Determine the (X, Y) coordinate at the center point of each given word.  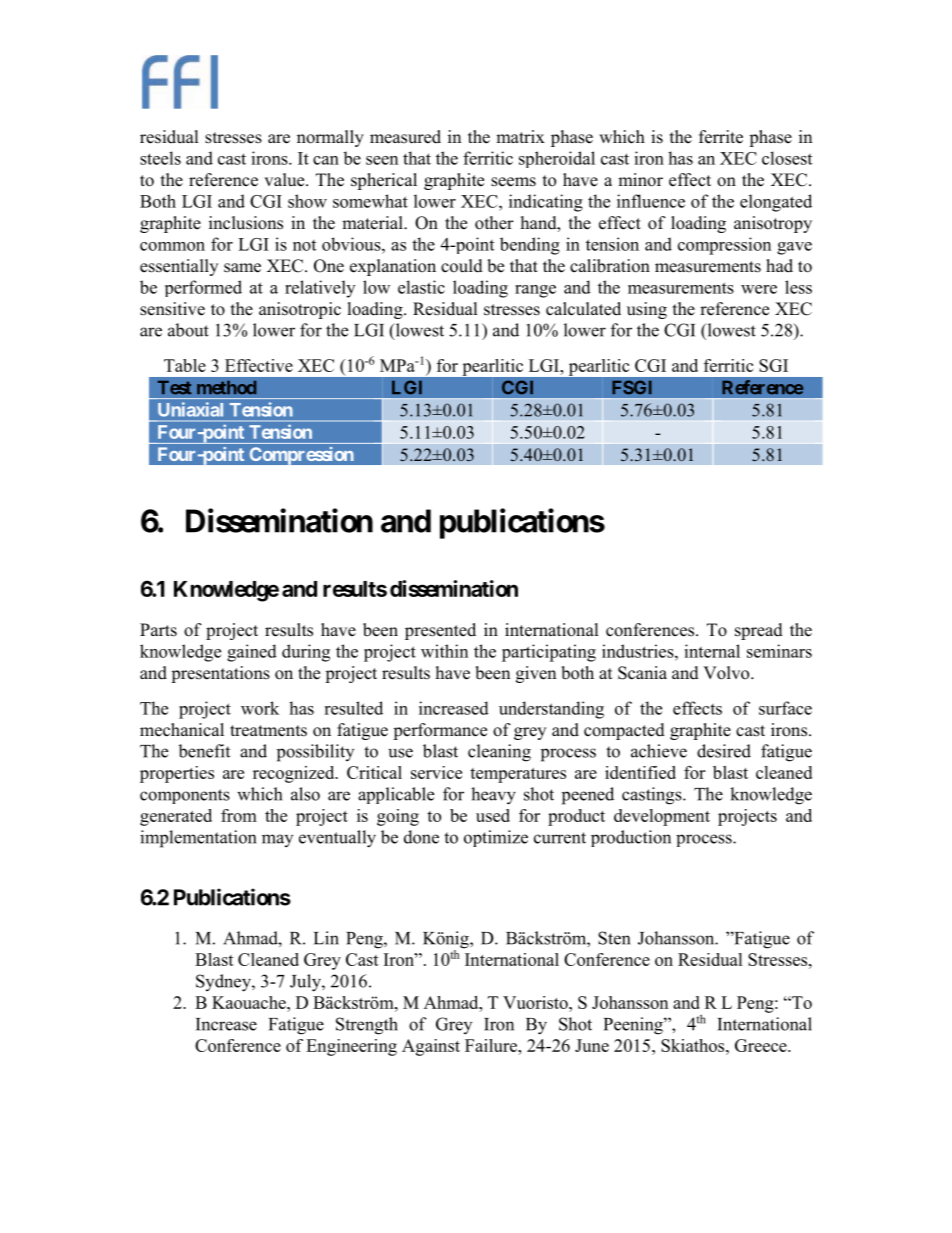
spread (759, 631)
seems (513, 182)
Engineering (351, 1047)
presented (440, 631)
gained (252, 653)
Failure (492, 1045)
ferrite (721, 137)
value (285, 180)
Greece (762, 1045)
